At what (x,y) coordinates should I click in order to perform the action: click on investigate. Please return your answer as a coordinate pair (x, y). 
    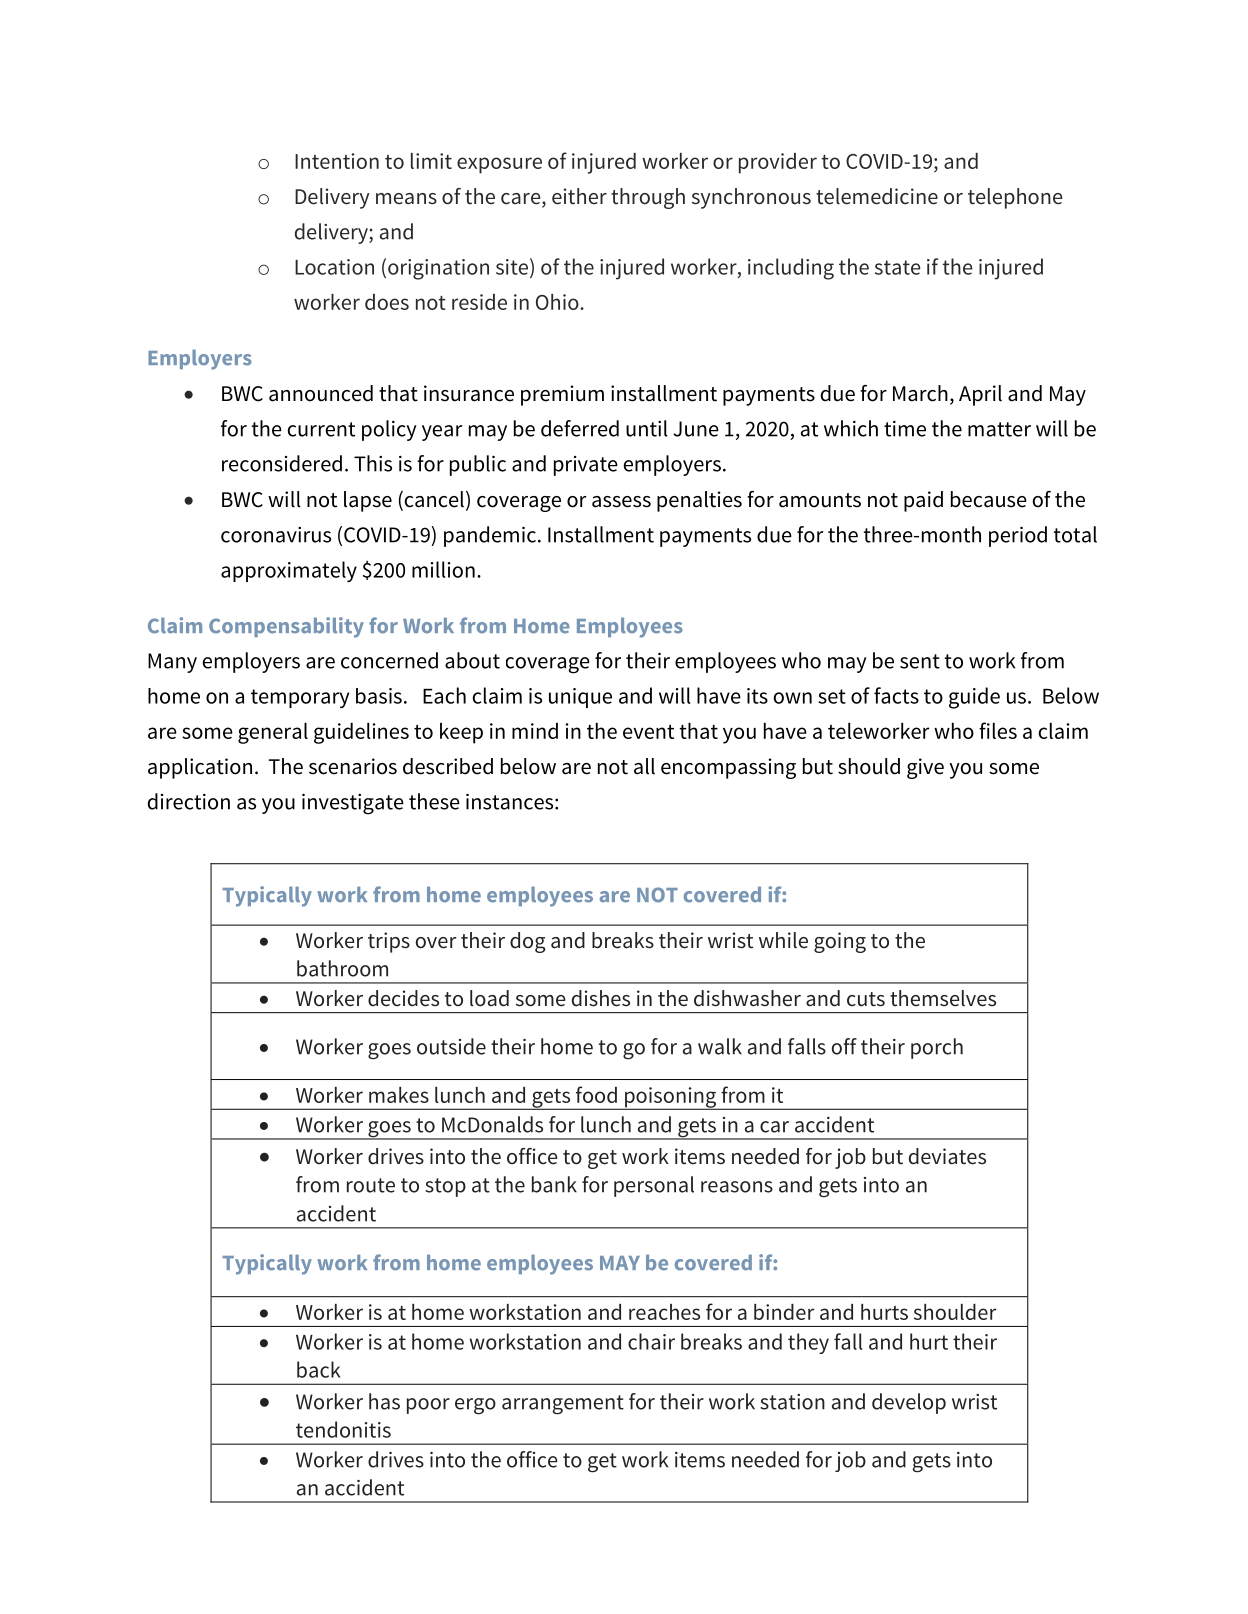
    Looking at the image, I should click on (353, 804).
